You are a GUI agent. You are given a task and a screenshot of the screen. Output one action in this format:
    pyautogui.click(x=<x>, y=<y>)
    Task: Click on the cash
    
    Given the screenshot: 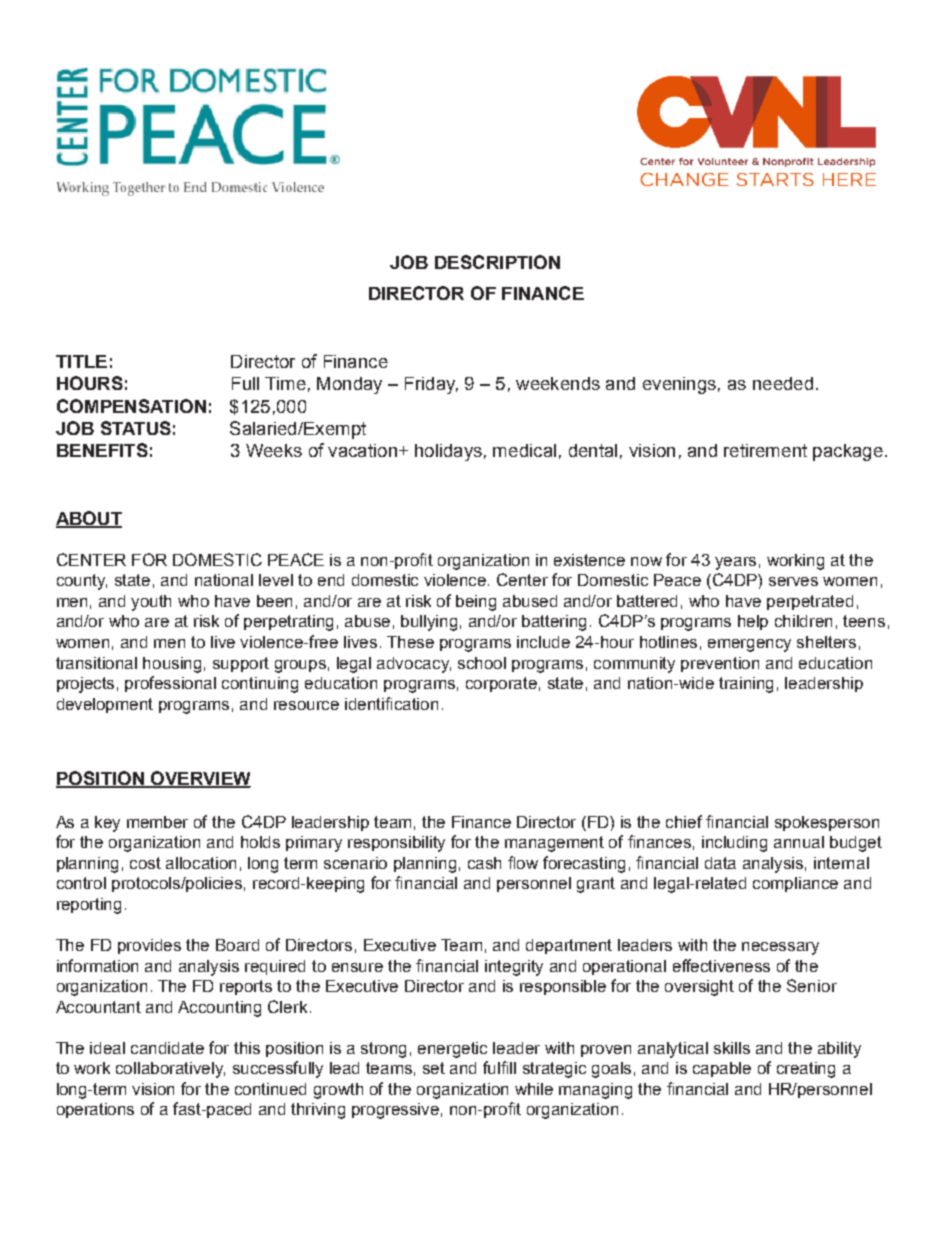 What is the action you would take?
    pyautogui.click(x=484, y=863)
